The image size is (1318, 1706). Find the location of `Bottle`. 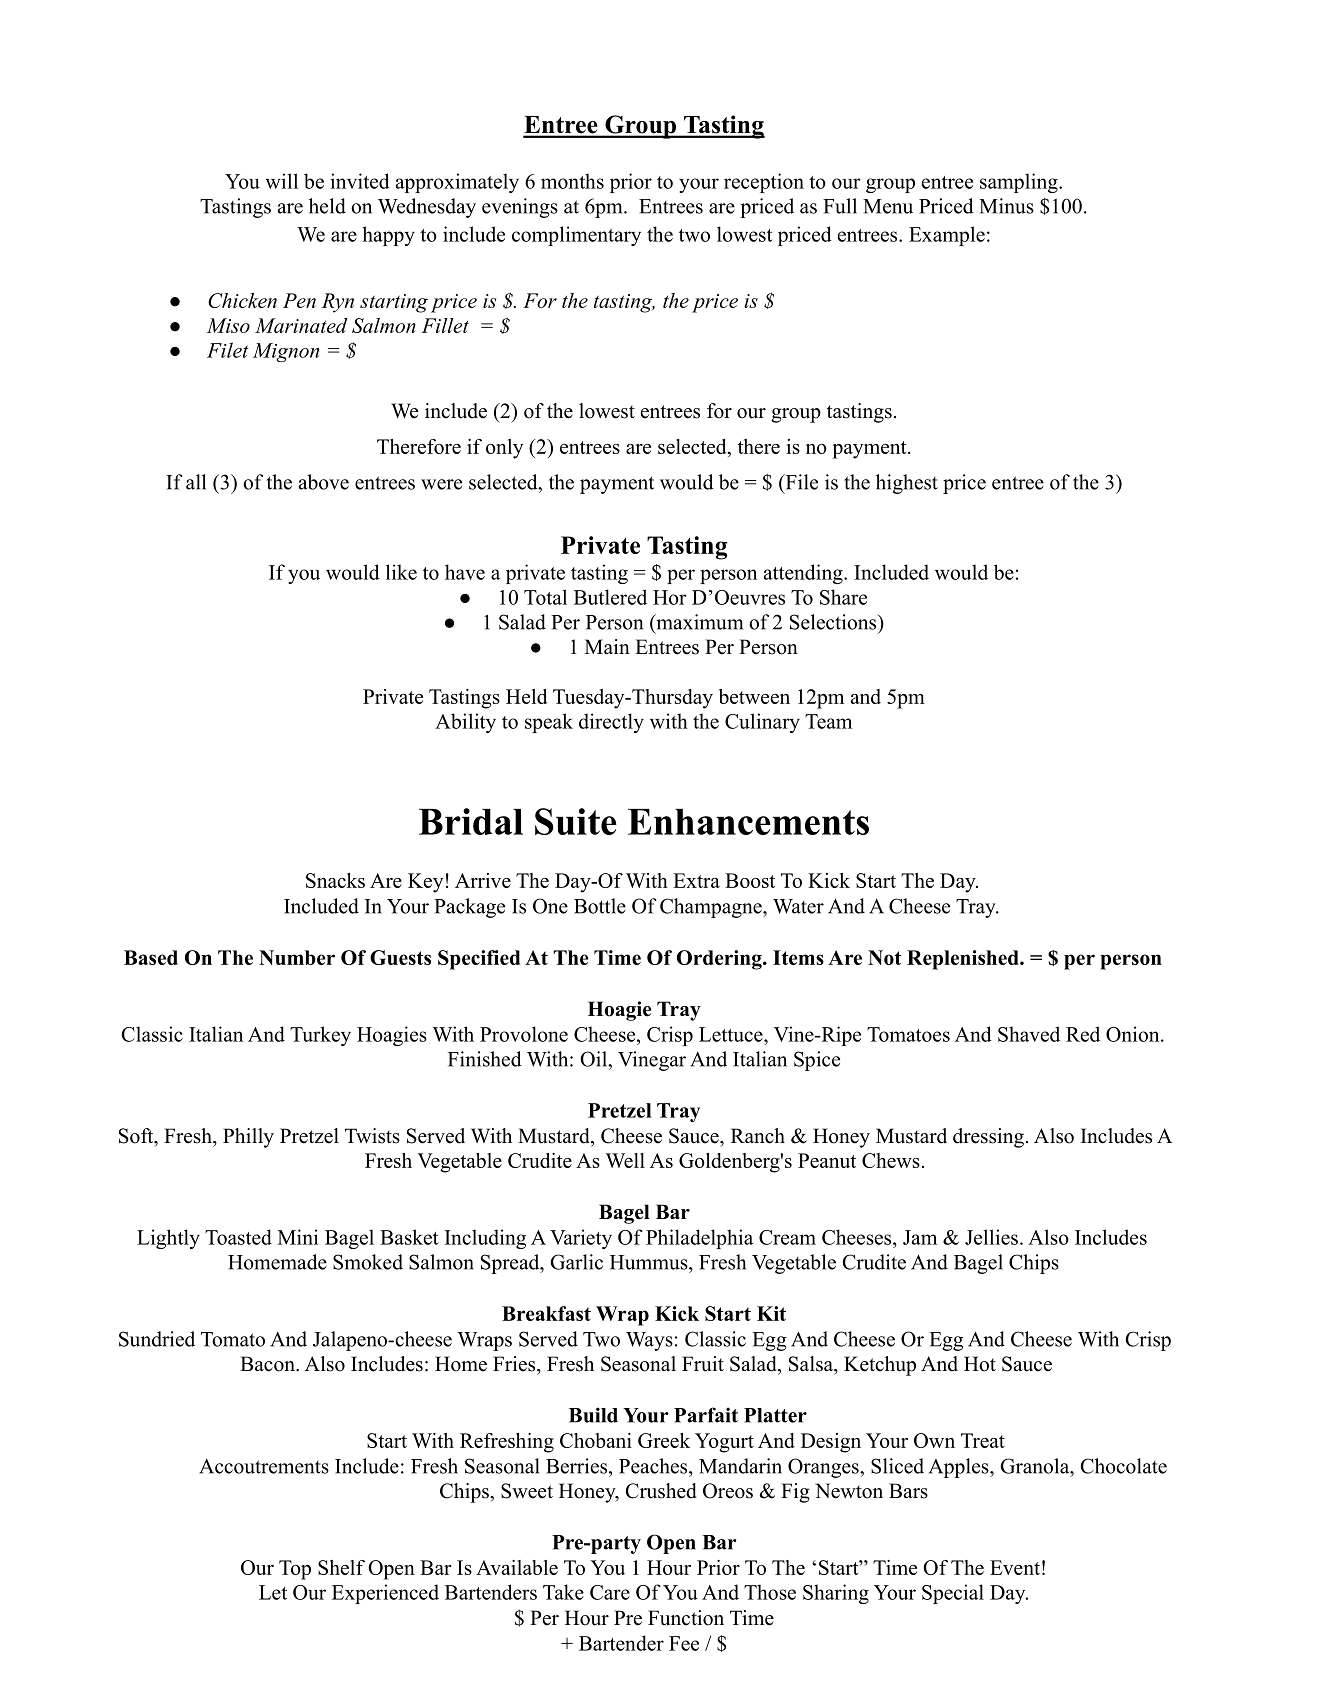

Bottle is located at coordinates (600, 906).
